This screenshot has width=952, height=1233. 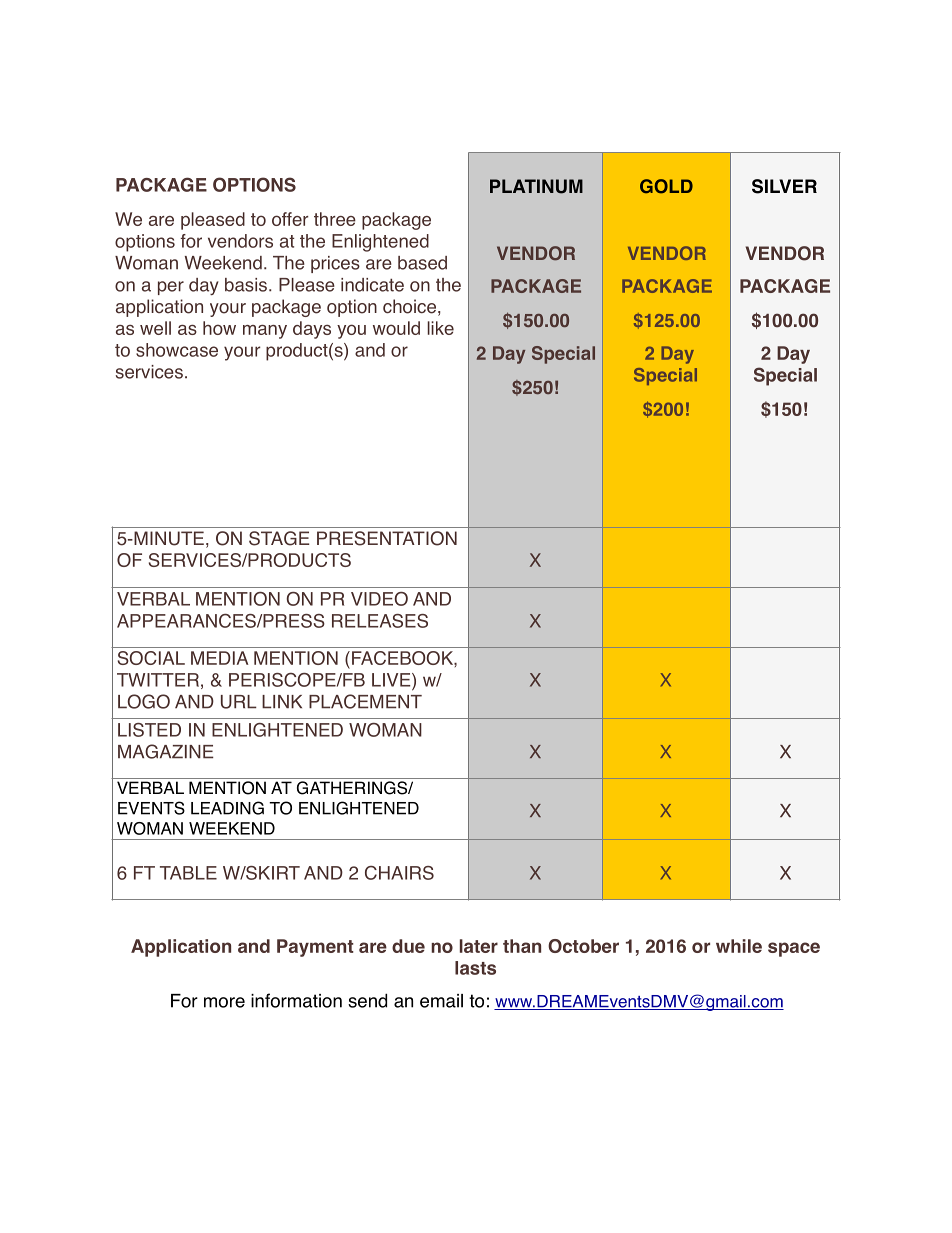 What do you see at coordinates (403, 658) in the screenshot?
I see `FACEBOOK` at bounding box center [403, 658].
